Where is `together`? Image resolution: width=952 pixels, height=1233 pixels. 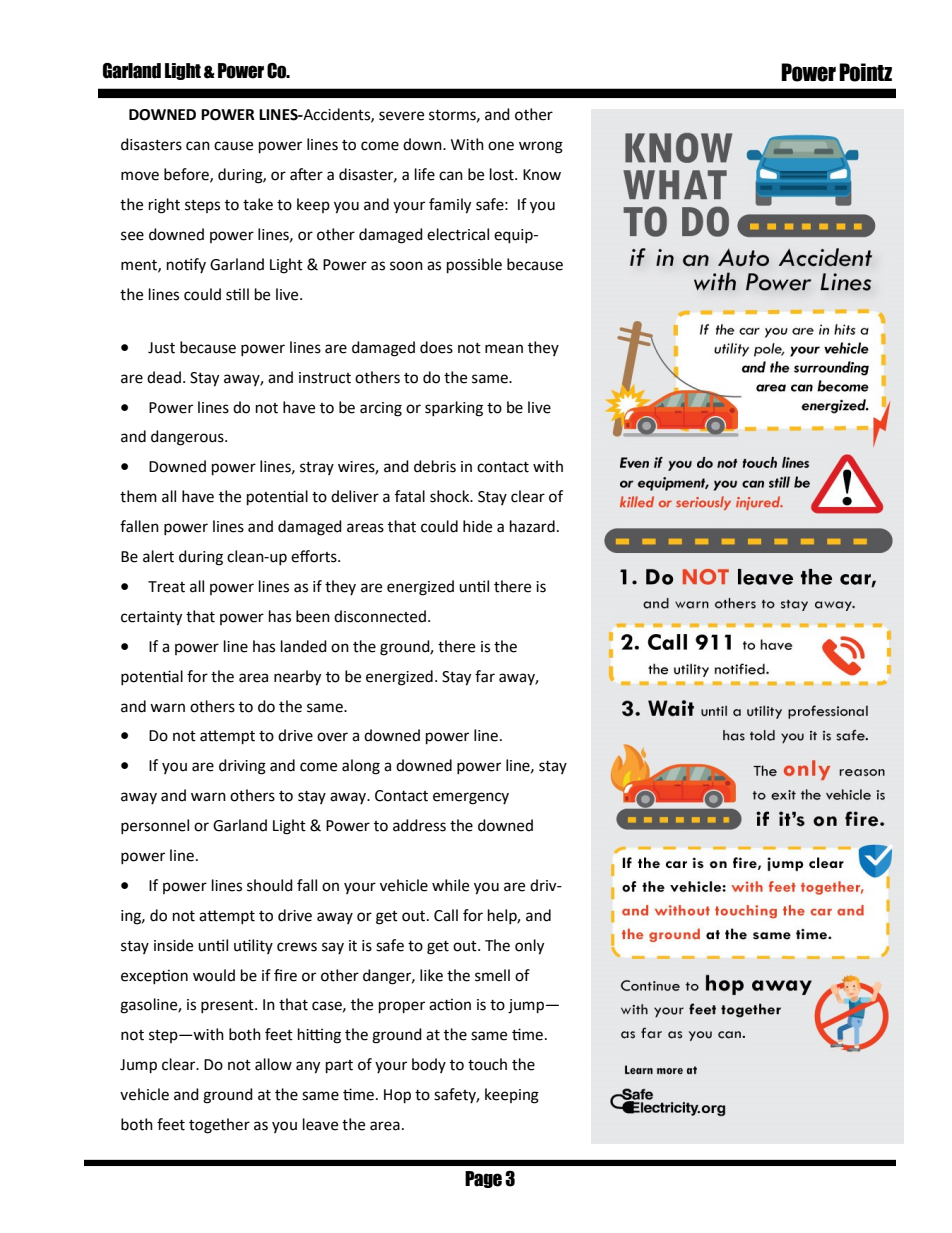
together is located at coordinates (219, 1126).
